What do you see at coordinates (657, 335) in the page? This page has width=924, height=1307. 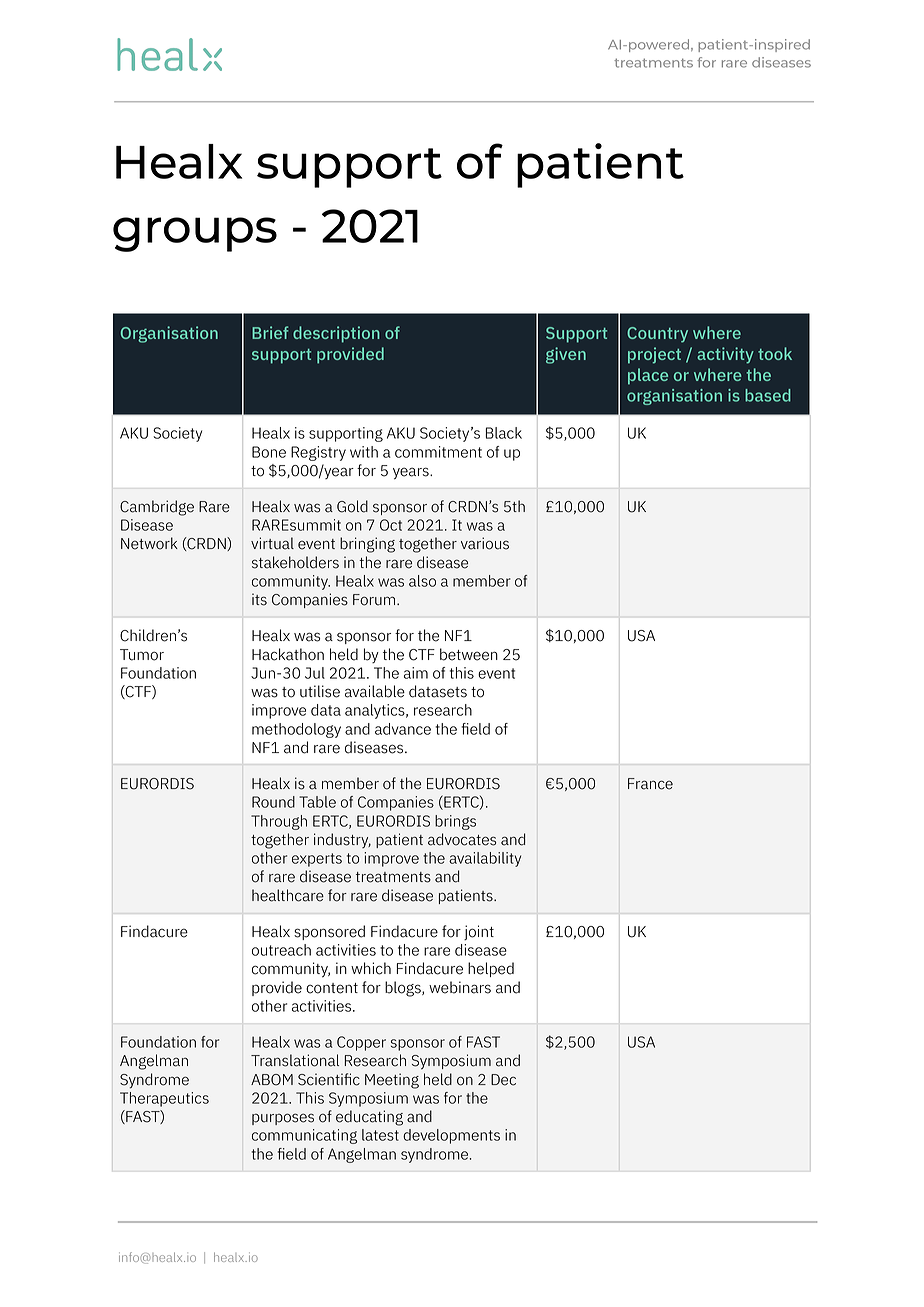 I see `Country` at bounding box center [657, 335].
